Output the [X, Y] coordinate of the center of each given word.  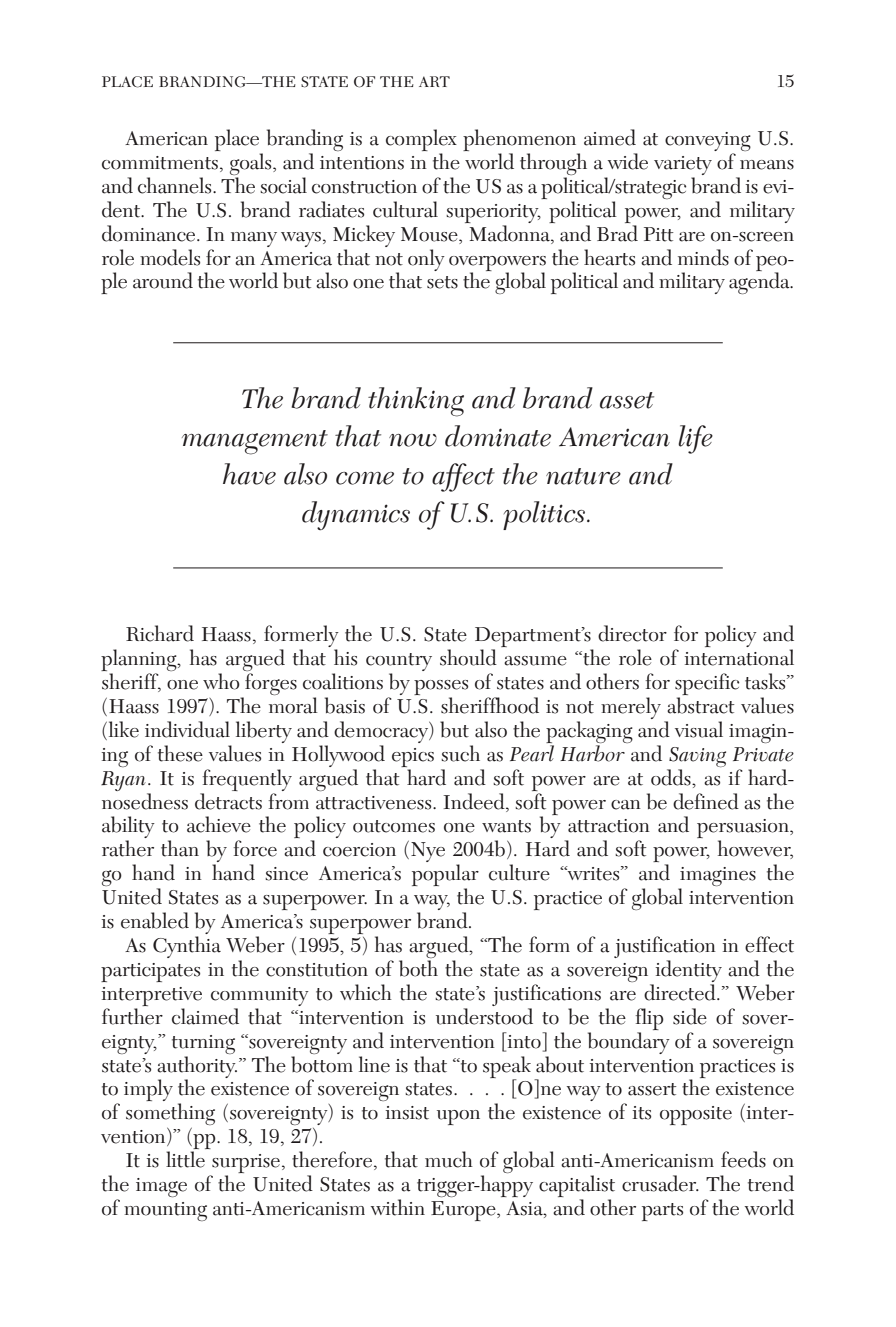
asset [627, 400]
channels [176, 185]
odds [672, 777]
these [180, 753]
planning [140, 661]
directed [681, 992]
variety [683, 167]
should [468, 657]
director [632, 633]
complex [421, 141]
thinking [416, 402]
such [460, 753]
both [418, 968]
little [185, 1159]
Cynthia [187, 947]
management [255, 442]
